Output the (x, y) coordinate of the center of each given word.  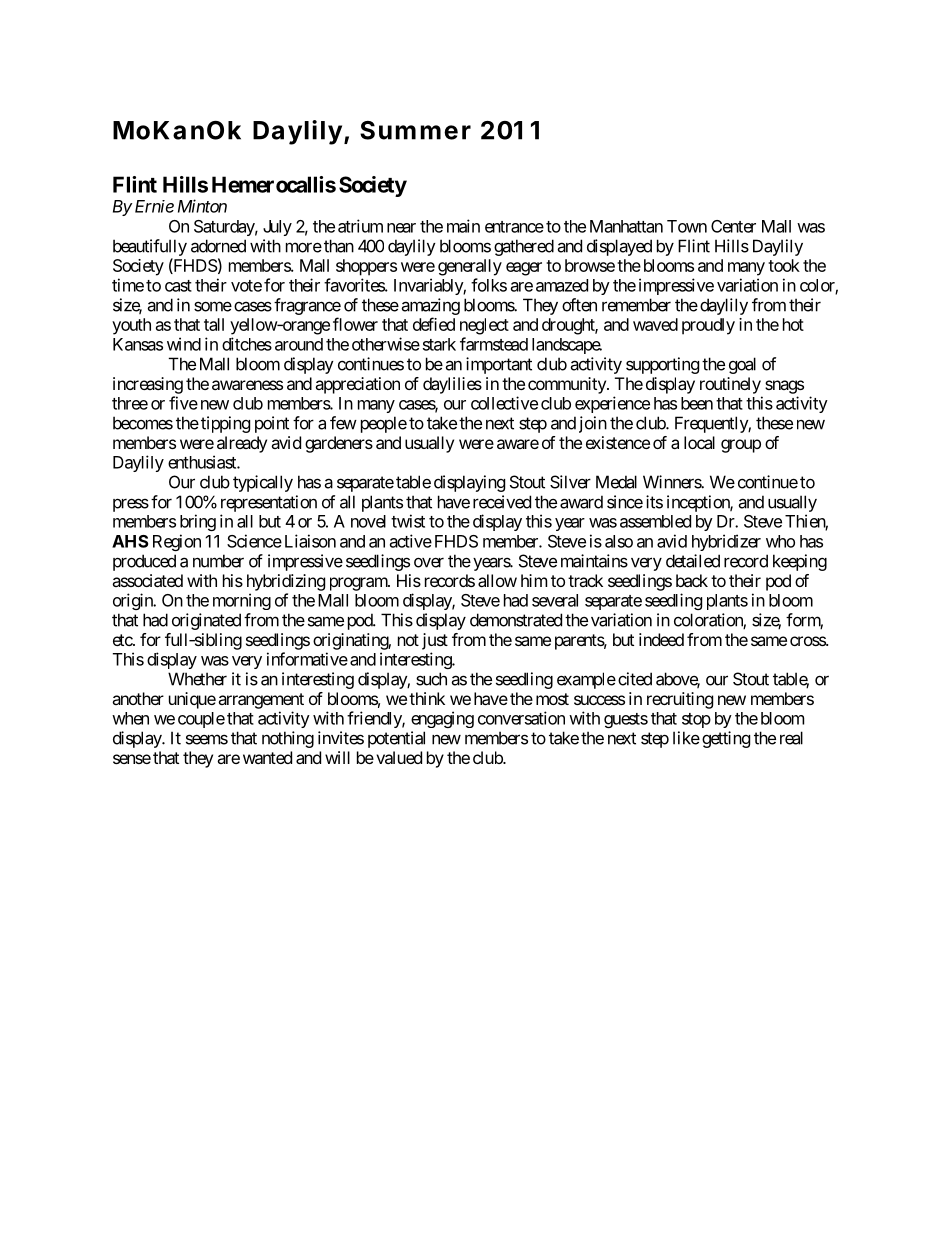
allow (497, 580)
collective (504, 403)
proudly (708, 326)
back (692, 580)
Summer (415, 130)
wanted (267, 757)
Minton (202, 206)
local (699, 442)
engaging (442, 719)
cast (178, 286)
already (242, 444)
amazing (430, 306)
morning (242, 601)
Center (733, 226)
